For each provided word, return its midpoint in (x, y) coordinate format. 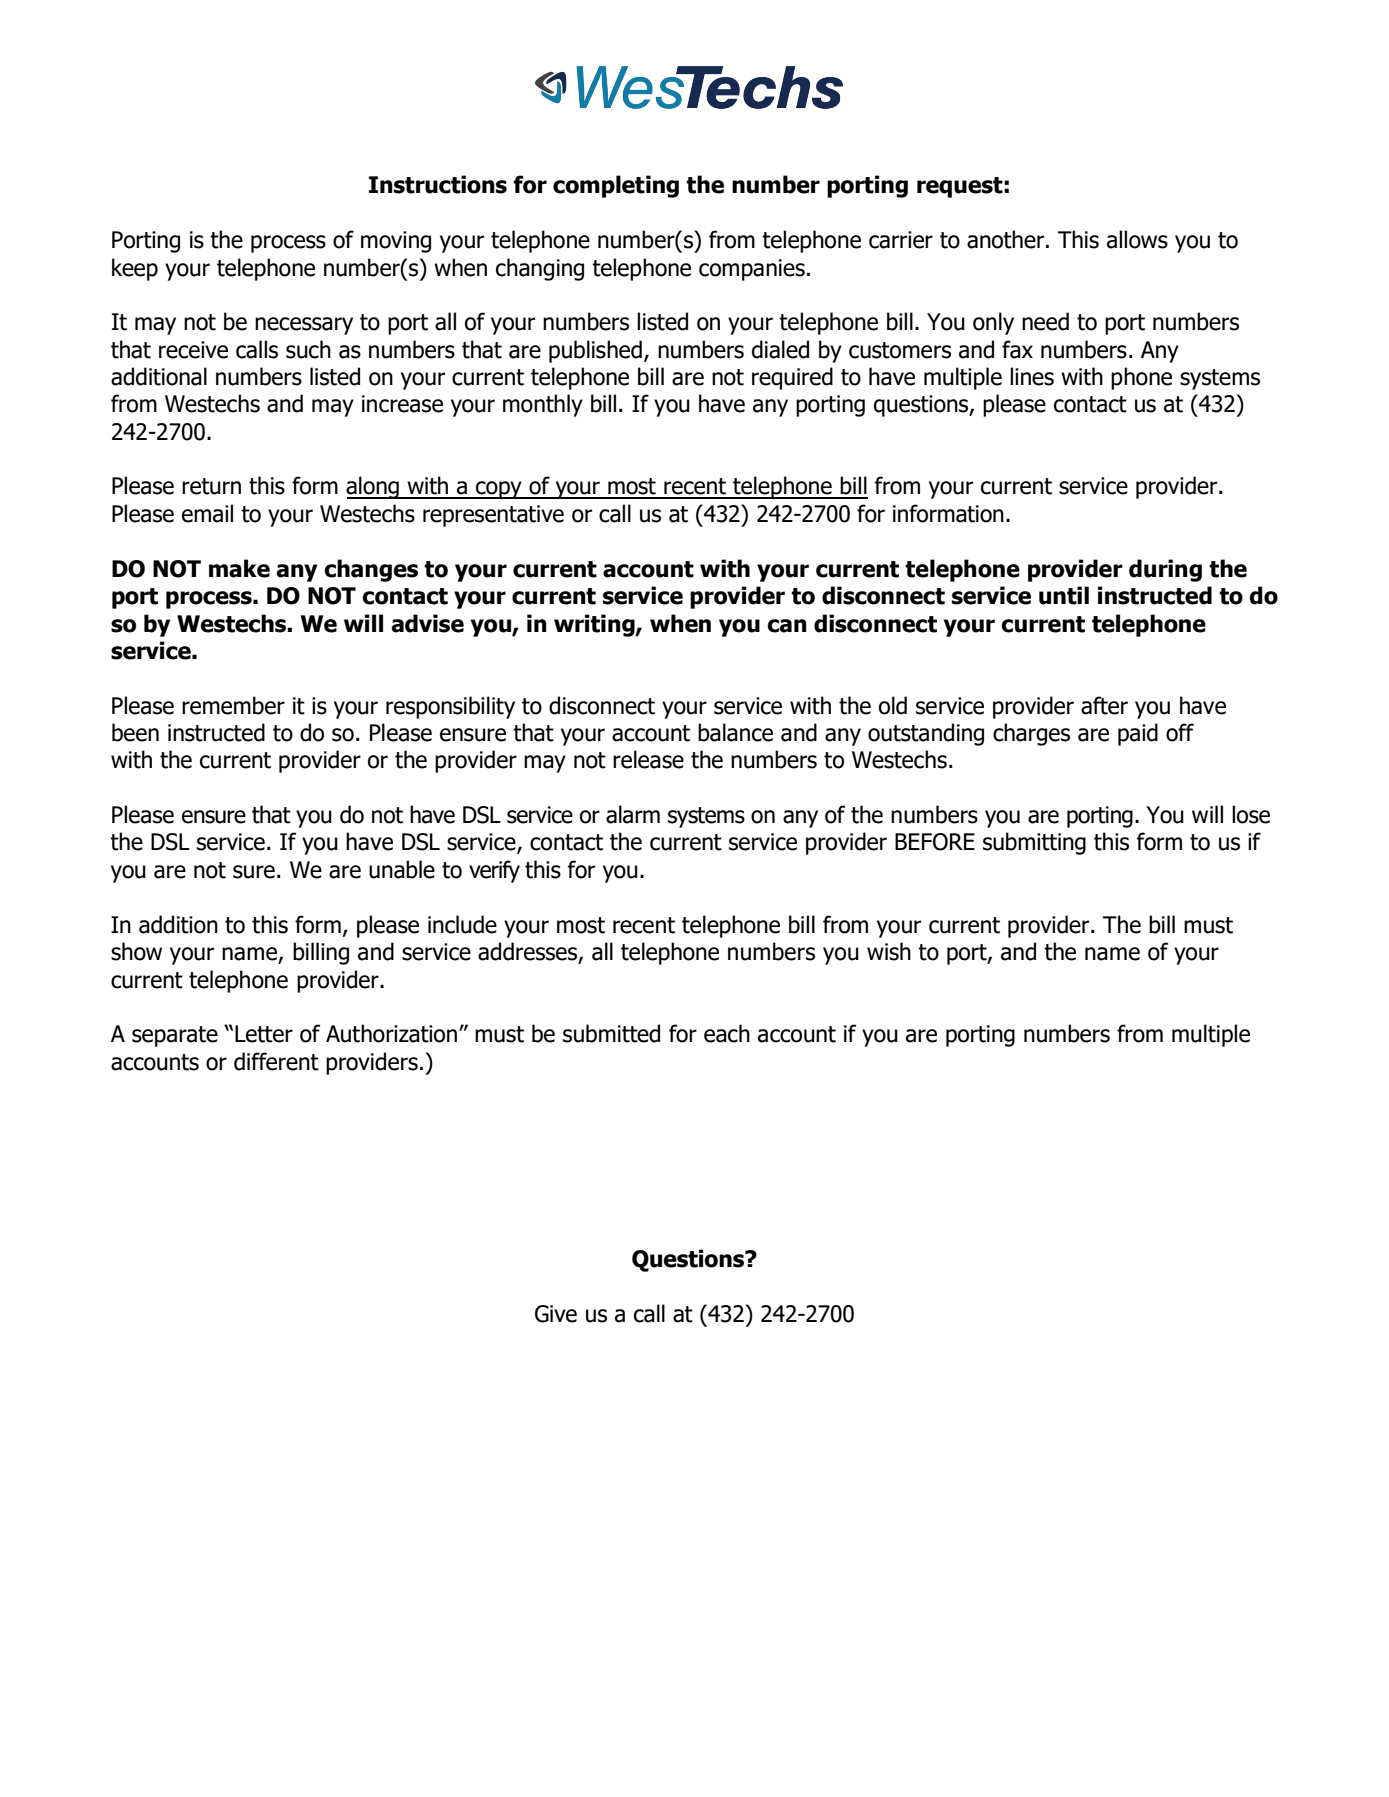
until (1064, 595)
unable (402, 869)
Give (556, 1314)
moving (396, 242)
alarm (633, 814)
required (792, 378)
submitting (1034, 843)
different (276, 1061)
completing (616, 186)
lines (1032, 376)
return (211, 486)
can (787, 626)
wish (889, 951)
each (727, 1033)
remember (233, 705)
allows (1137, 239)
